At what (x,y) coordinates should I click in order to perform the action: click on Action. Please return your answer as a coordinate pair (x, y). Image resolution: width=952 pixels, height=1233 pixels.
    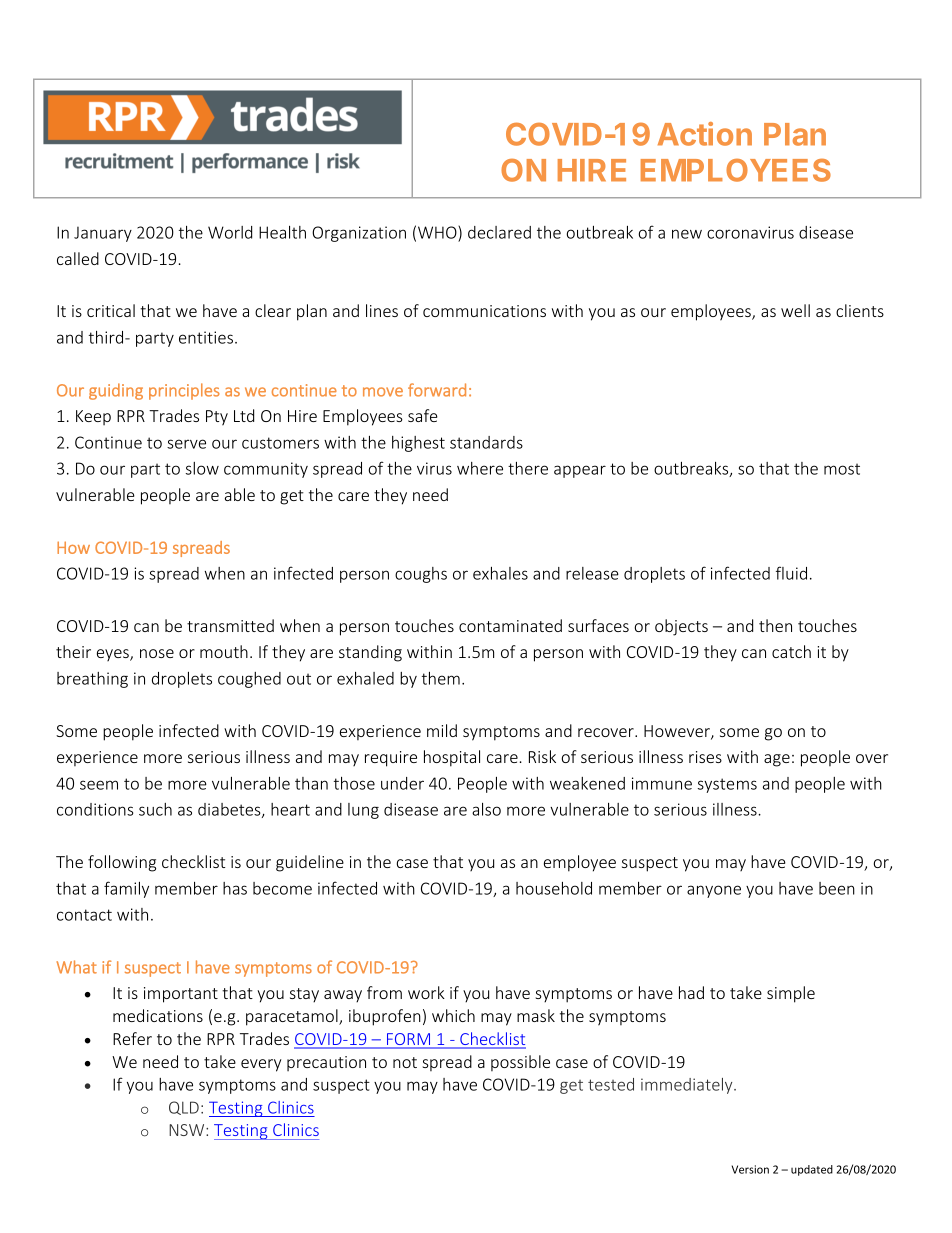
    Looking at the image, I should click on (705, 134).
